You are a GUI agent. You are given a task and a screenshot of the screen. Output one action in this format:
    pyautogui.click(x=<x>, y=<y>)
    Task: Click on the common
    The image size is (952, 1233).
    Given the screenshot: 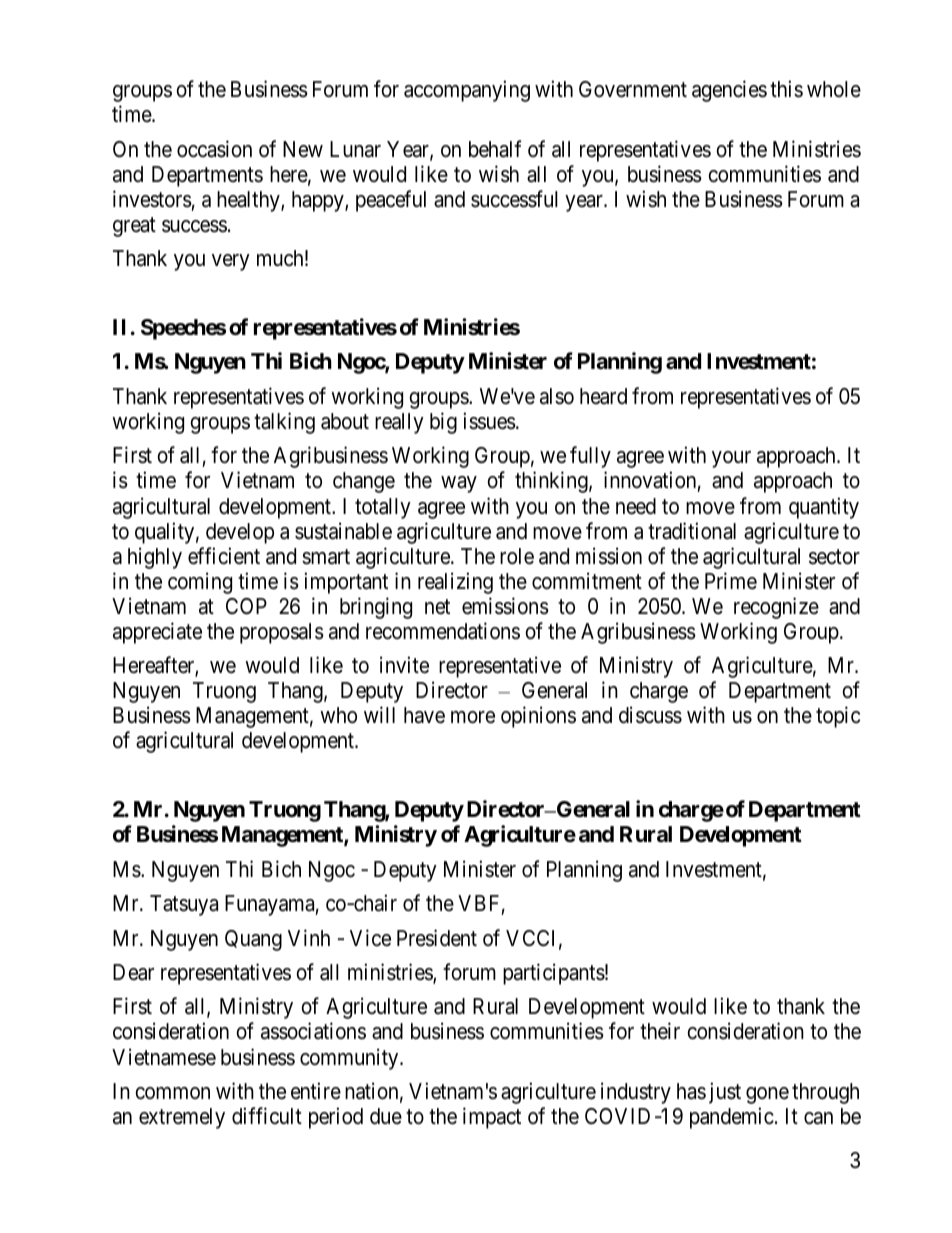 What is the action you would take?
    pyautogui.click(x=172, y=1093)
